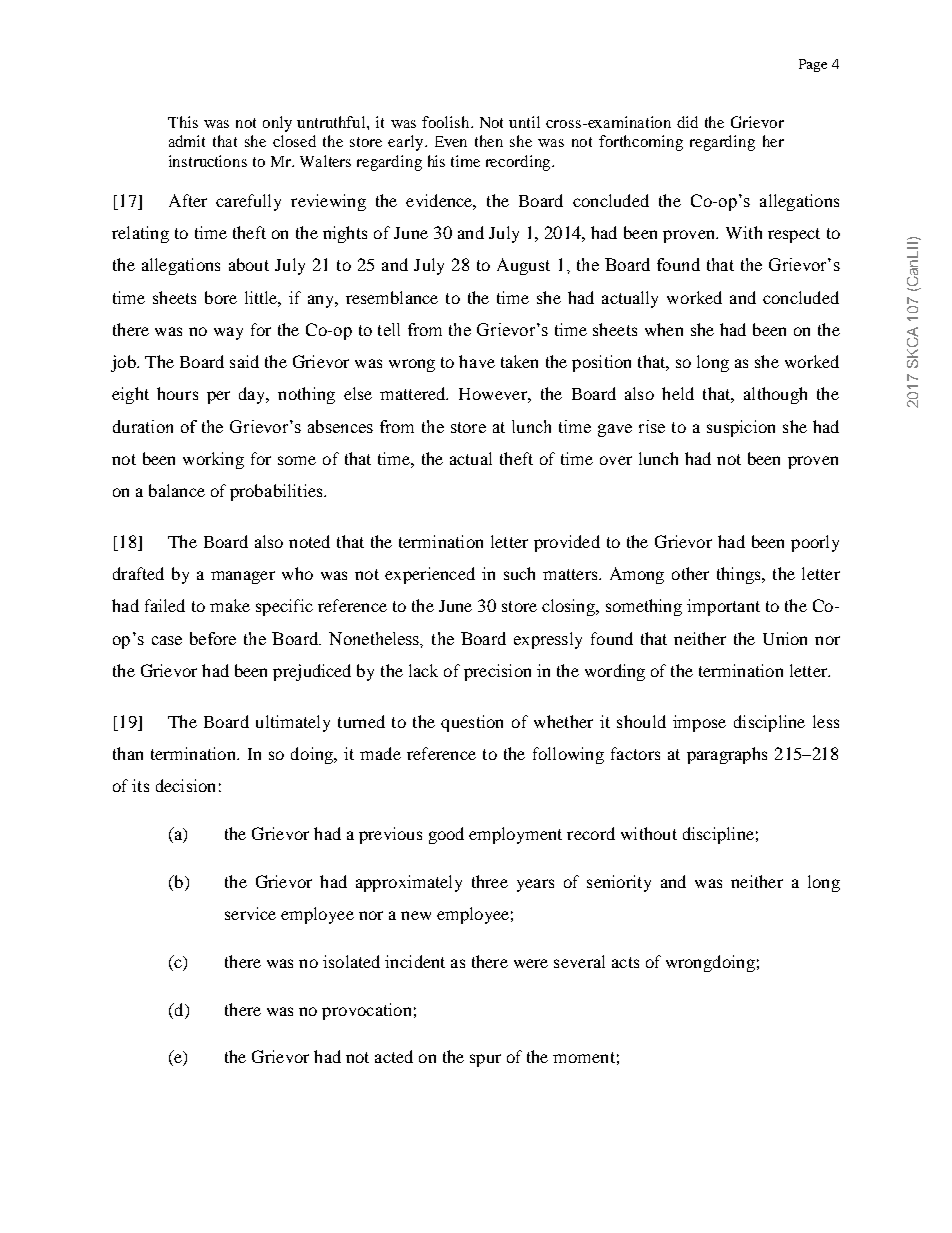 This image has height=1233, width=952. Describe the element at coordinates (699, 723) in the image. I see `impose` at that location.
